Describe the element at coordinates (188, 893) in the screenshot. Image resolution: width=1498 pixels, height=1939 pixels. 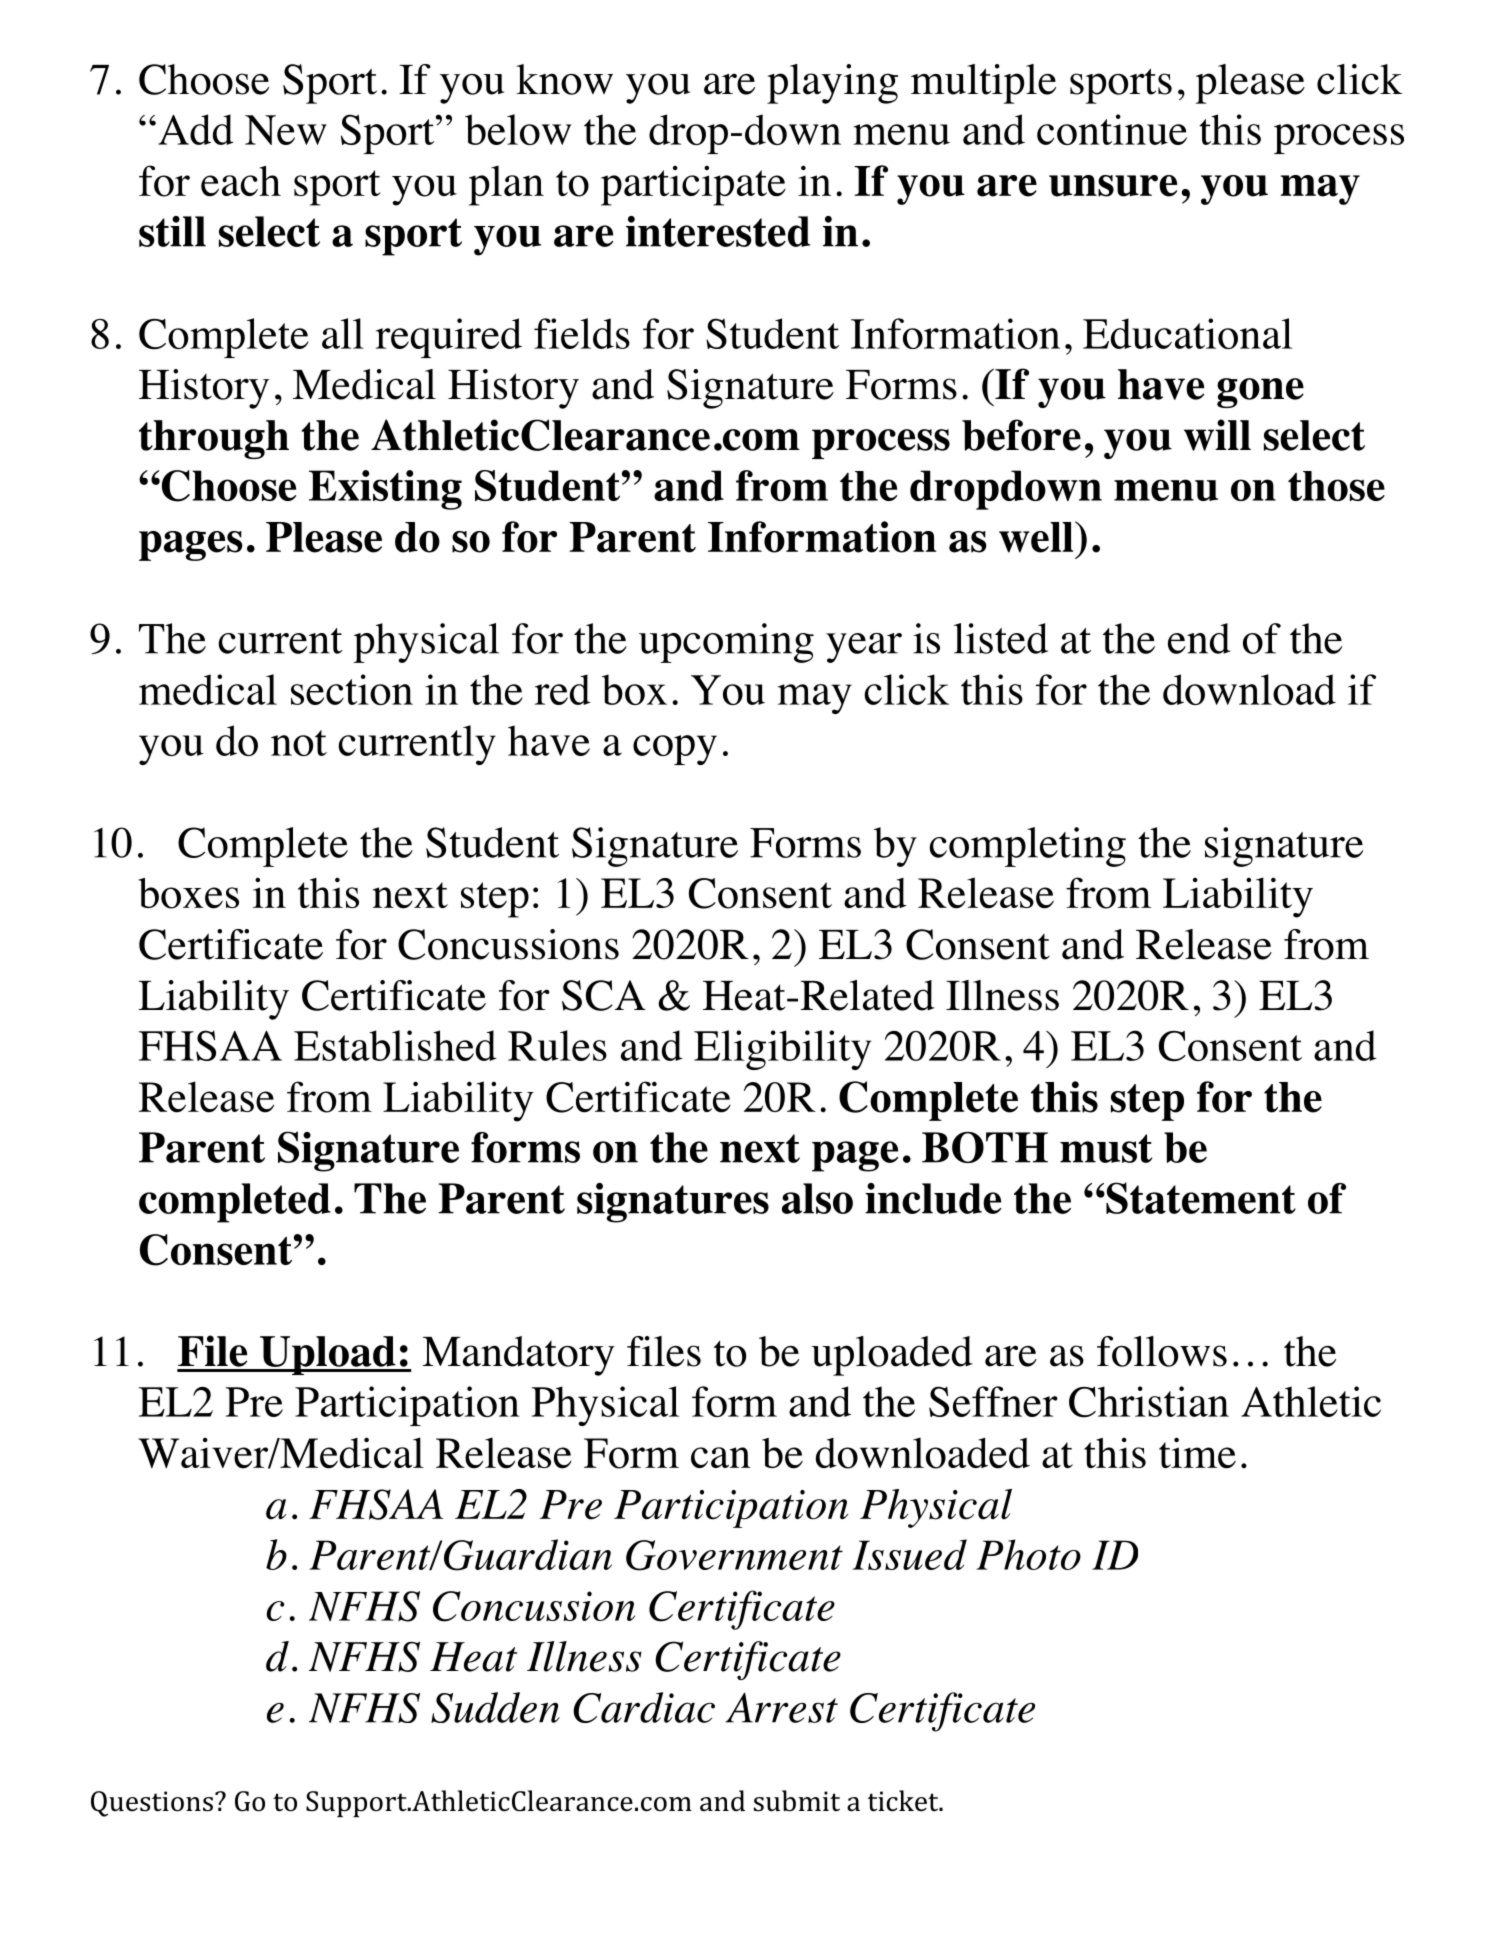
I see `boxes` at that location.
